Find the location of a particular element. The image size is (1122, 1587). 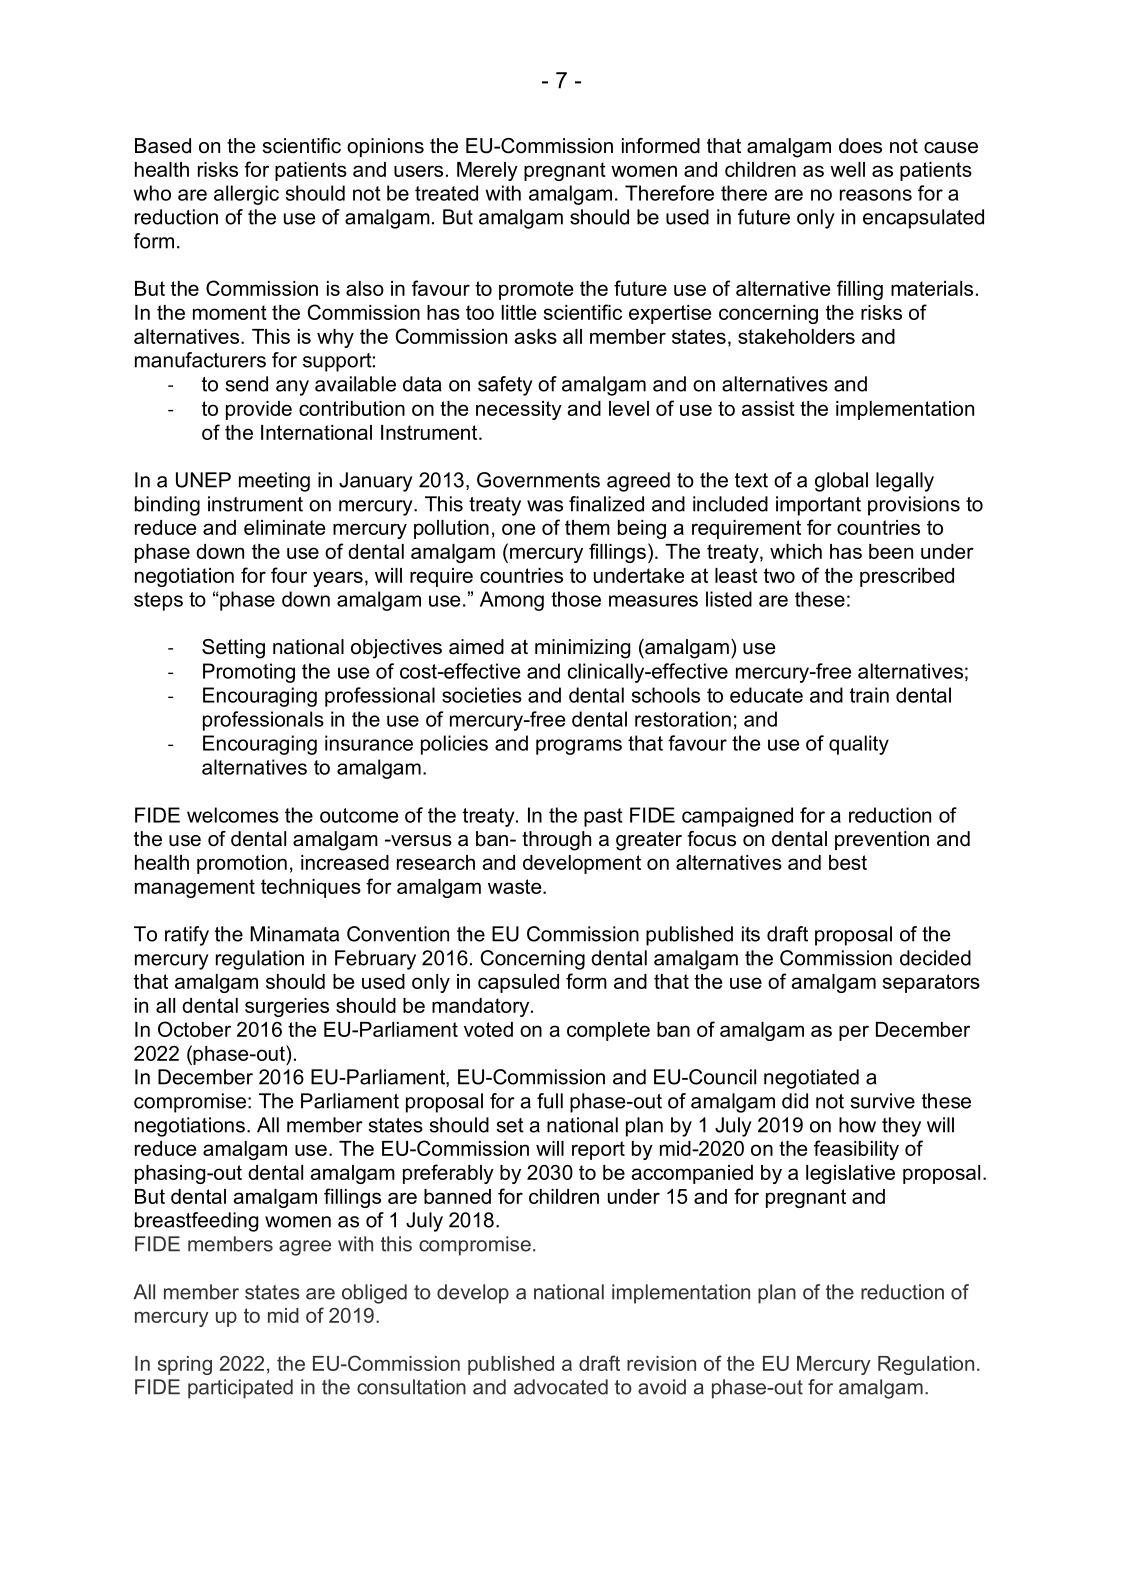

capsuled is located at coordinates (518, 983).
